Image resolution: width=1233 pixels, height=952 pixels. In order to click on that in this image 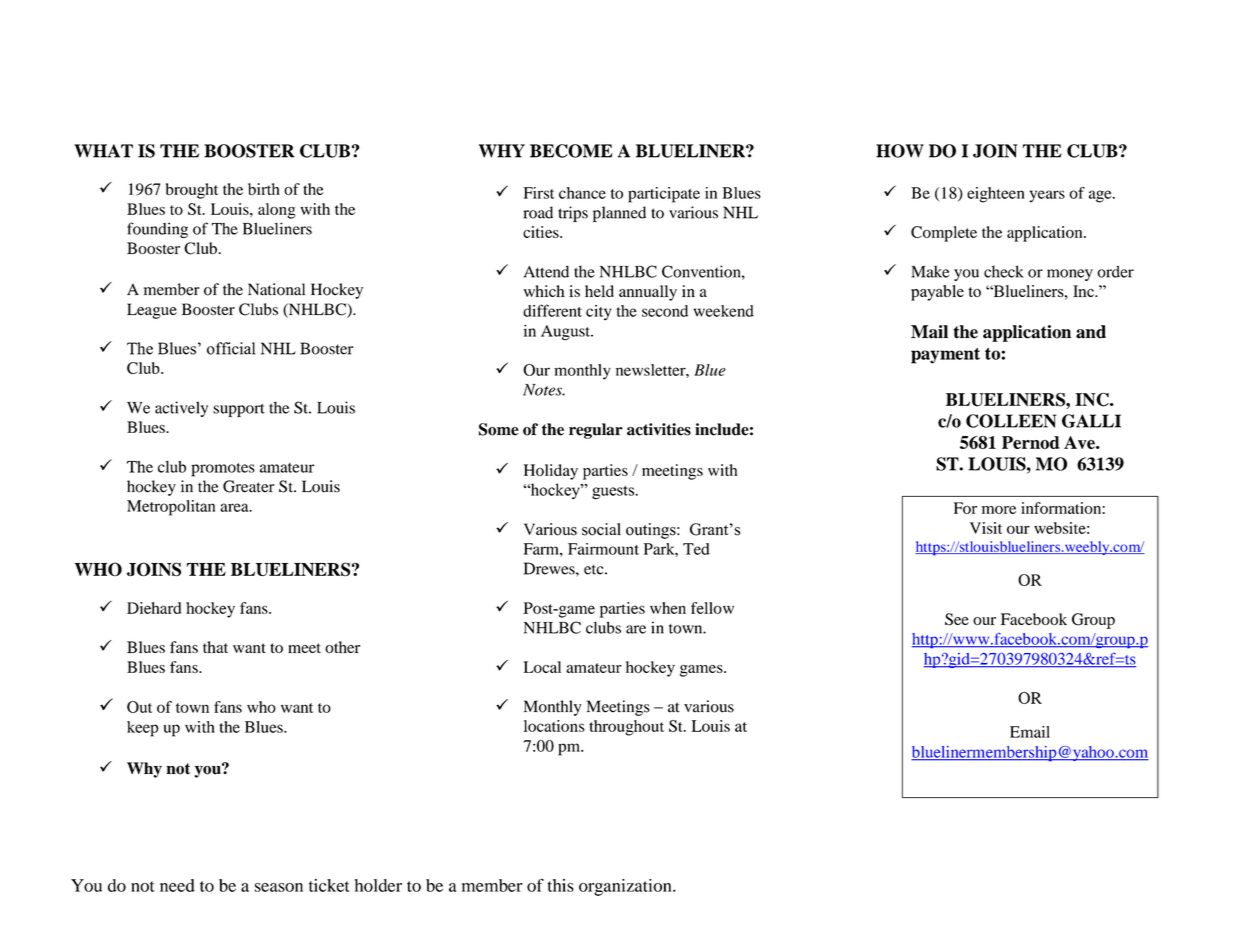, I will do `click(215, 647)`.
